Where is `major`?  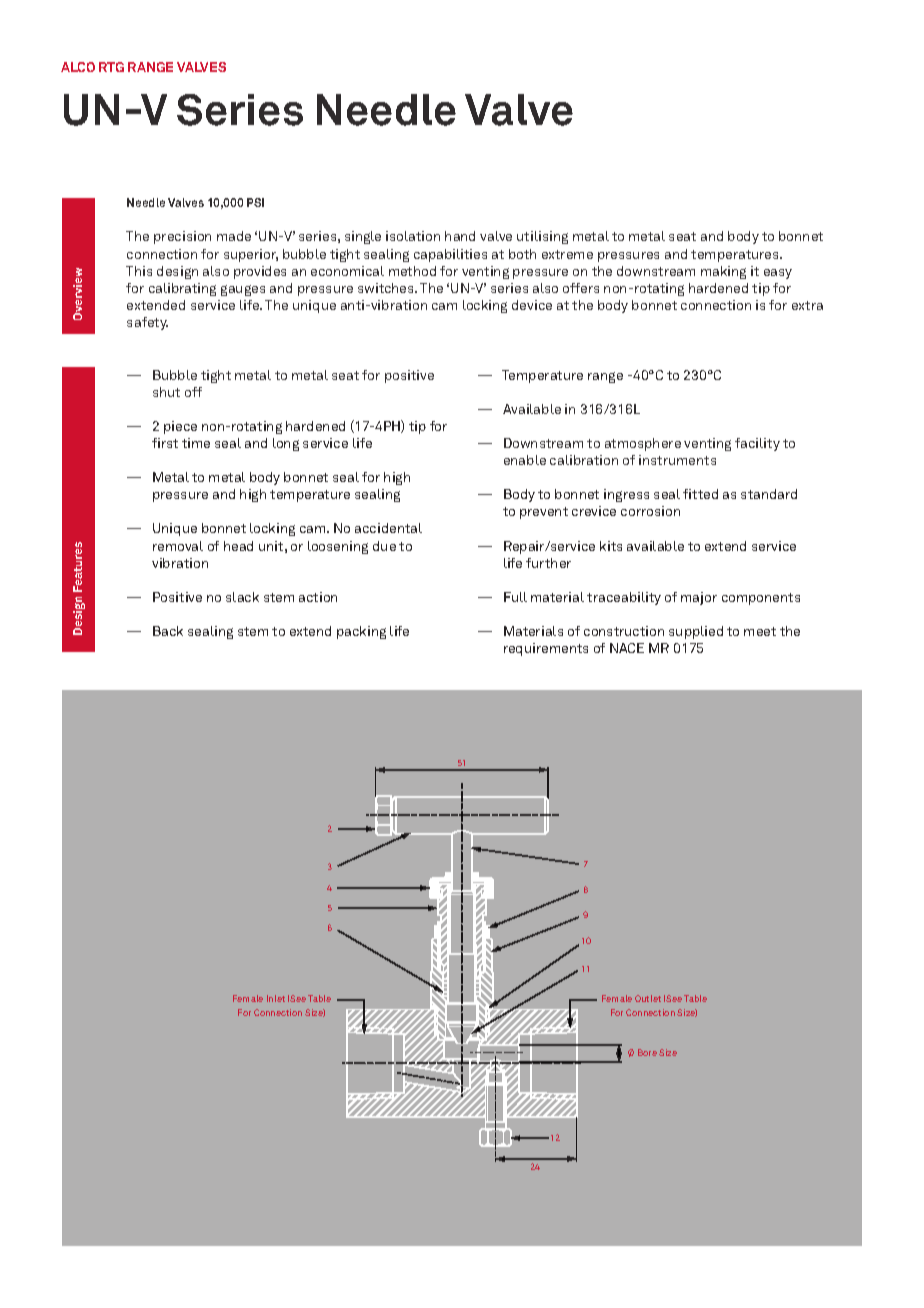 major is located at coordinates (699, 598).
